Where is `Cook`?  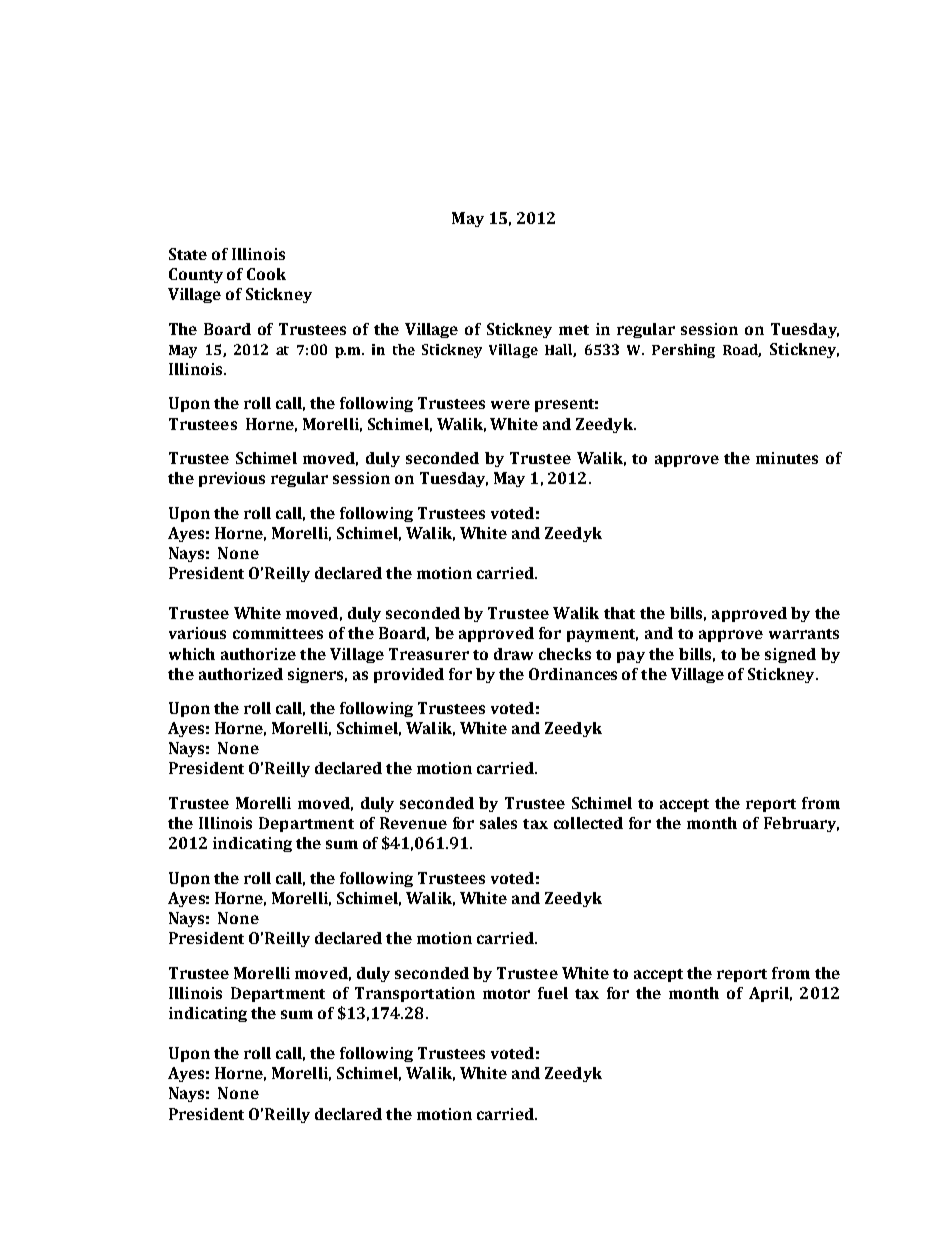
Cook is located at coordinates (266, 274).
